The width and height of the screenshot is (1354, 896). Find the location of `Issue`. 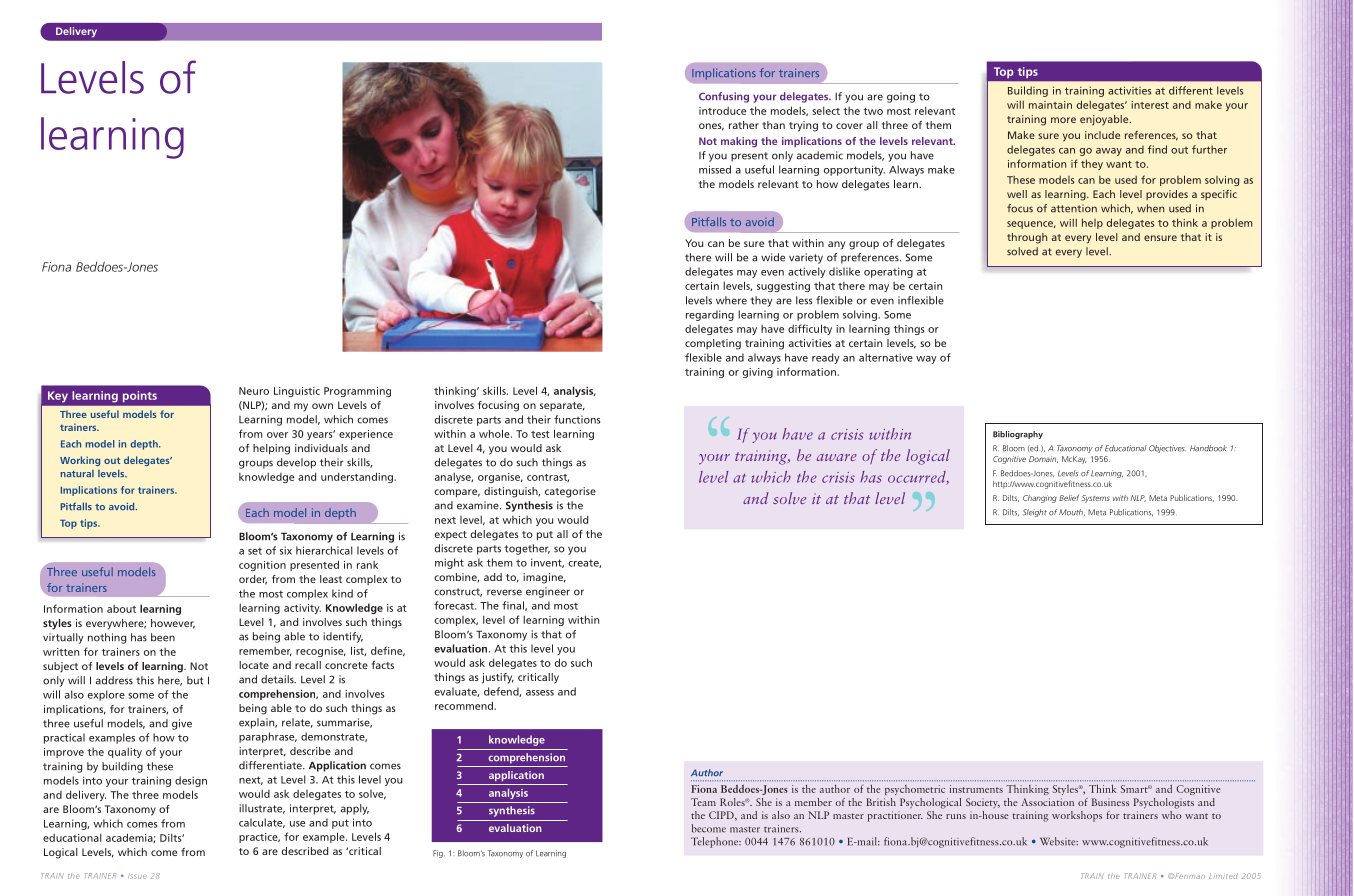

Issue is located at coordinates (137, 876).
